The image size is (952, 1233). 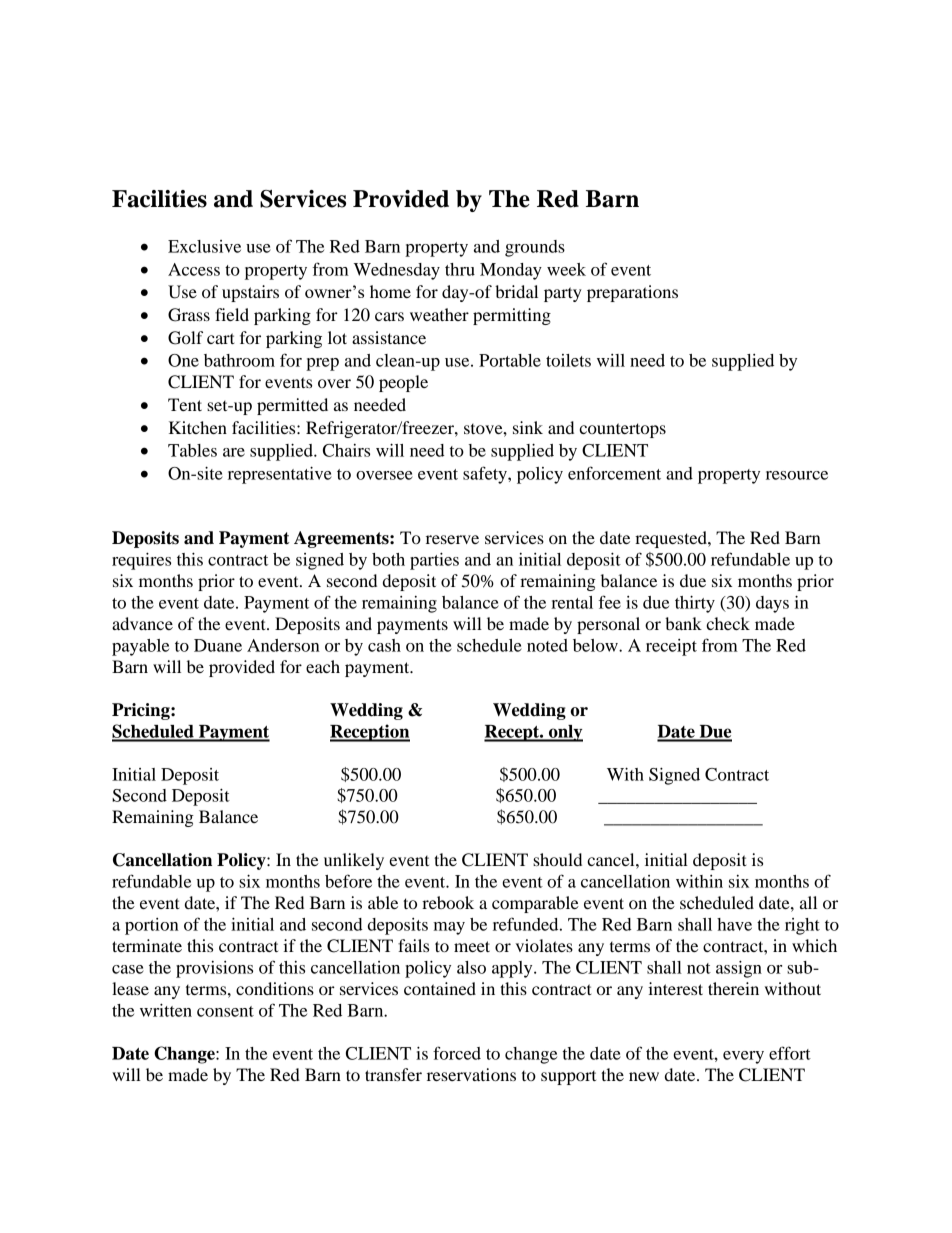 What do you see at coordinates (672, 539) in the document?
I see `requested` at bounding box center [672, 539].
